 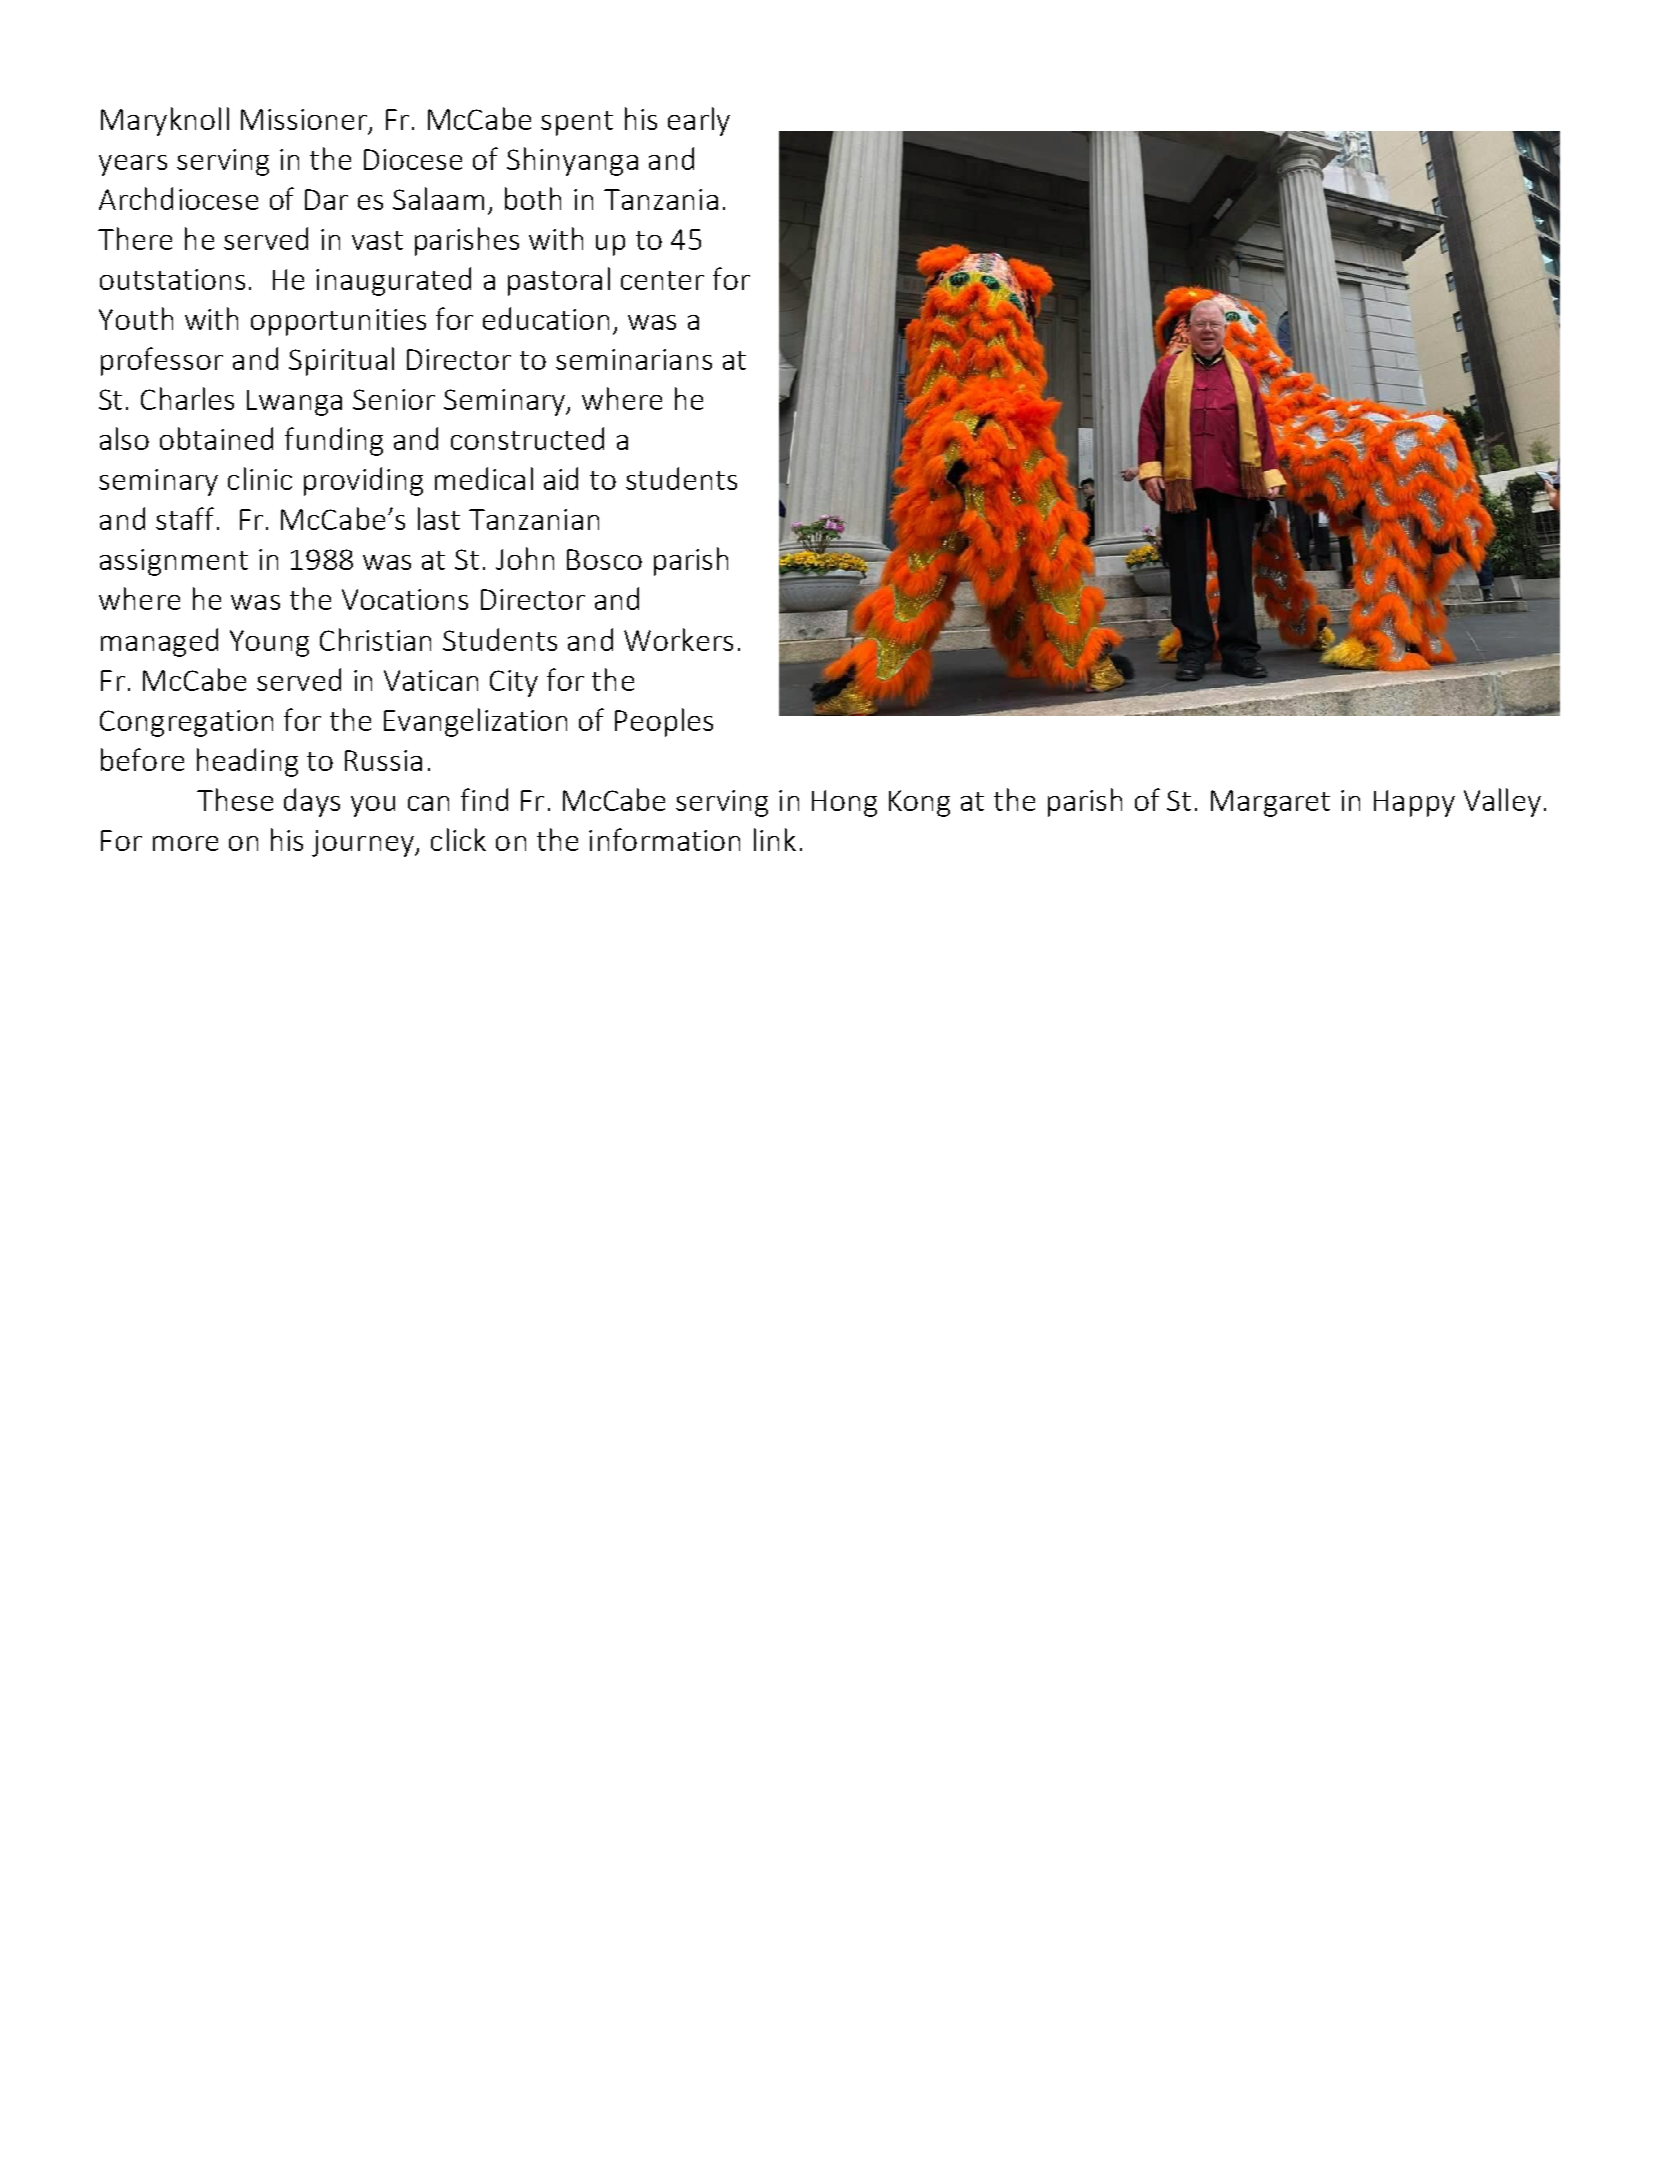 What do you see at coordinates (546, 318) in the page?
I see `education` at bounding box center [546, 318].
